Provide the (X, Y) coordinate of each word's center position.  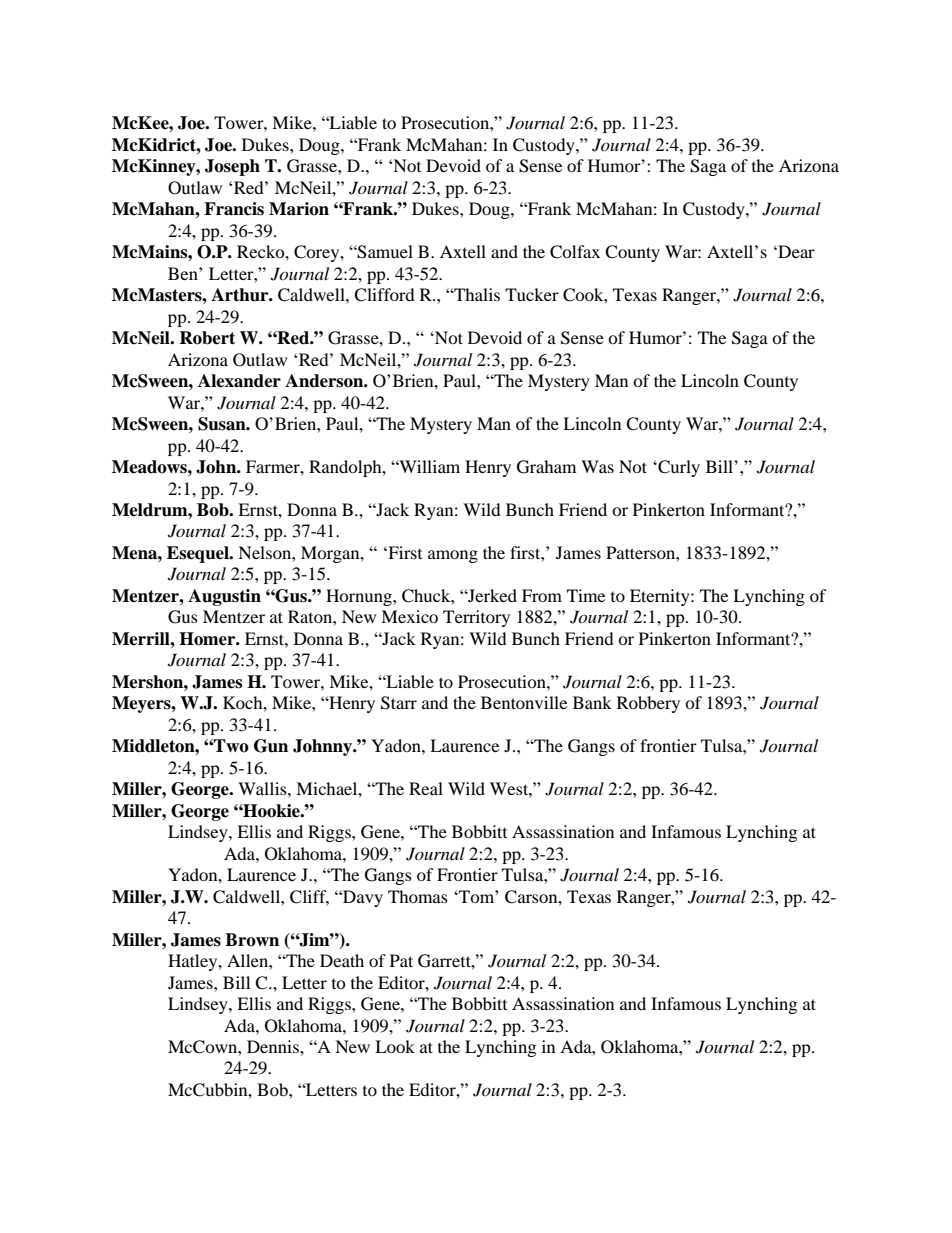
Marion (299, 209)
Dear (795, 251)
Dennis (274, 1046)
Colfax (575, 252)
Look (395, 1046)
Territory (476, 618)
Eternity (661, 597)
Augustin (224, 597)
